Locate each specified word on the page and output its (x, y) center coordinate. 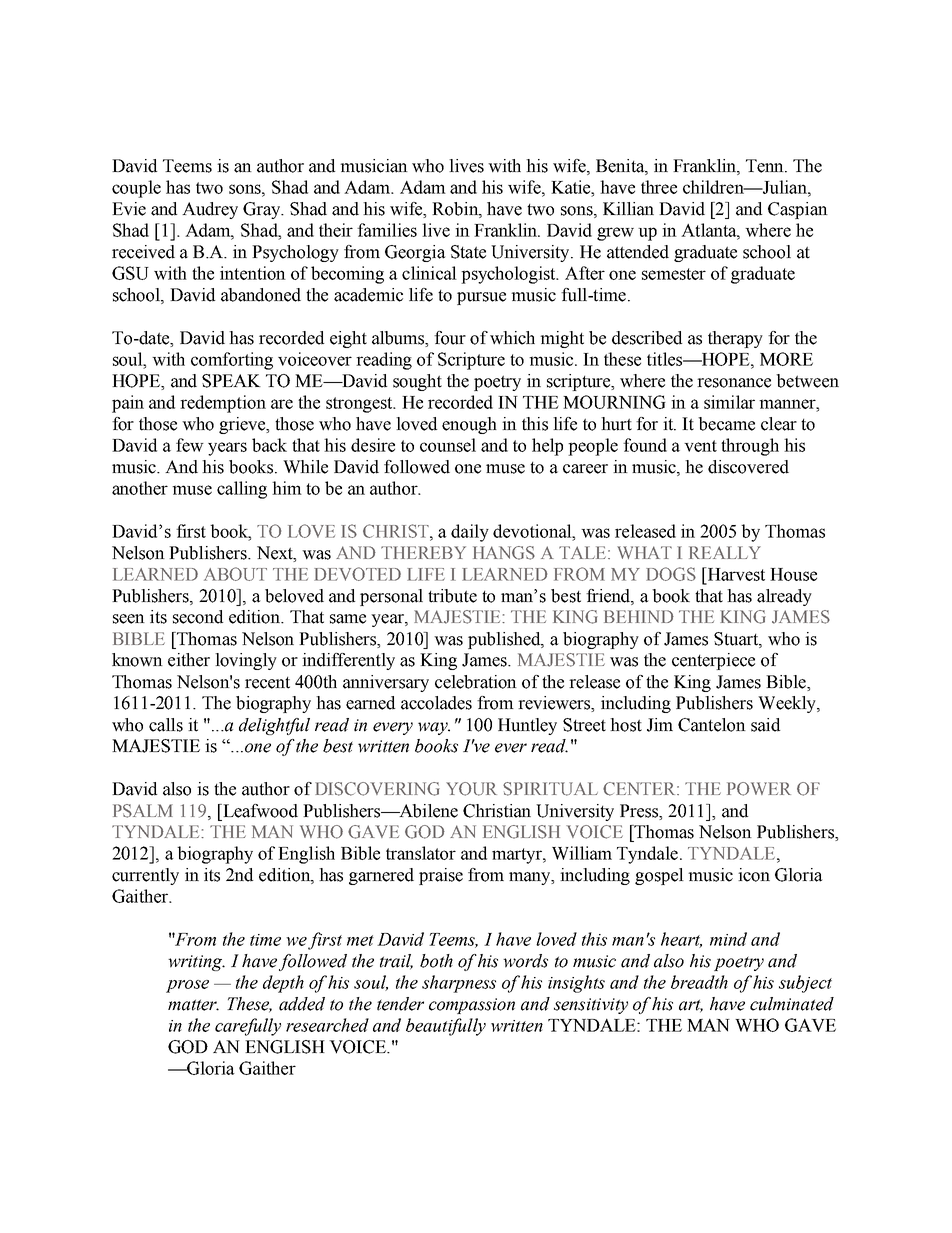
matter (193, 1005)
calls (166, 725)
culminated (792, 1004)
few (190, 445)
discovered (748, 467)
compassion (472, 1006)
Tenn (766, 166)
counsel (448, 445)
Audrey (210, 210)
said (765, 725)
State (468, 252)
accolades (436, 703)
